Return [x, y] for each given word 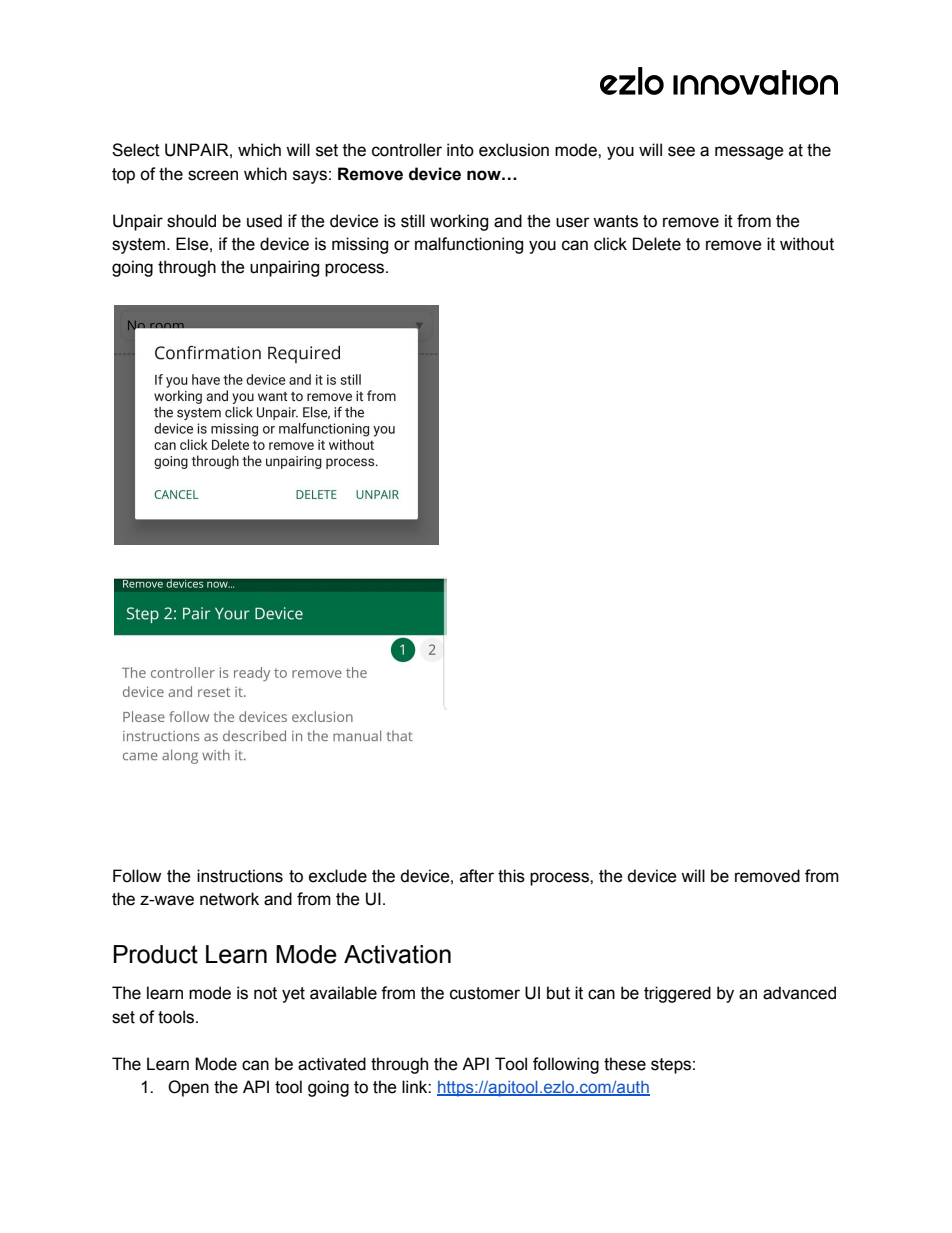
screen [213, 175]
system [140, 246]
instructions [240, 876]
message [749, 153]
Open [188, 1088]
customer [485, 993]
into [460, 150]
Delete [657, 244]
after [477, 876]
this [511, 876]
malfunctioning [469, 245]
